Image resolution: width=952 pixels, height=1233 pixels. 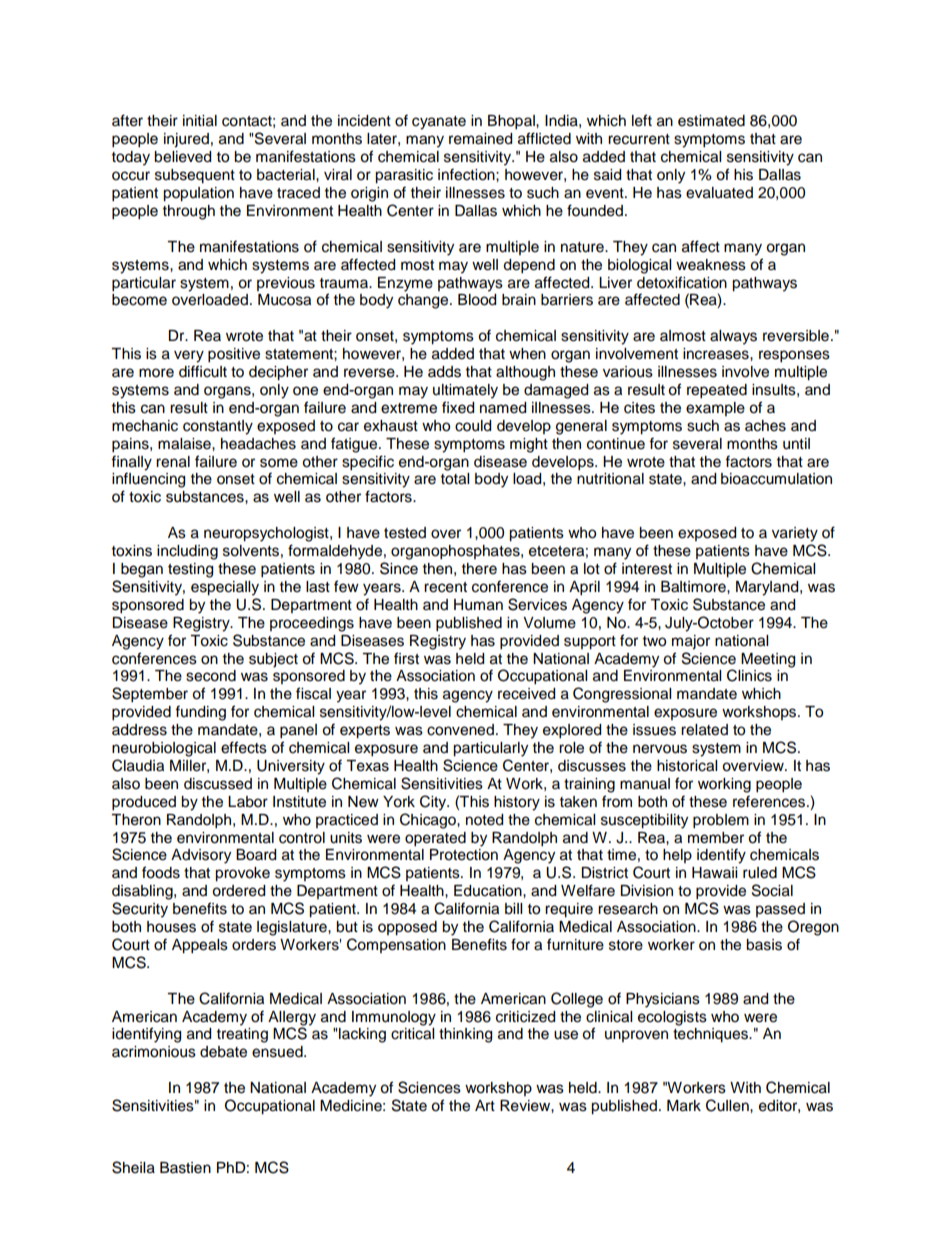 What do you see at coordinates (173, 462) in the screenshot?
I see `renal` at bounding box center [173, 462].
